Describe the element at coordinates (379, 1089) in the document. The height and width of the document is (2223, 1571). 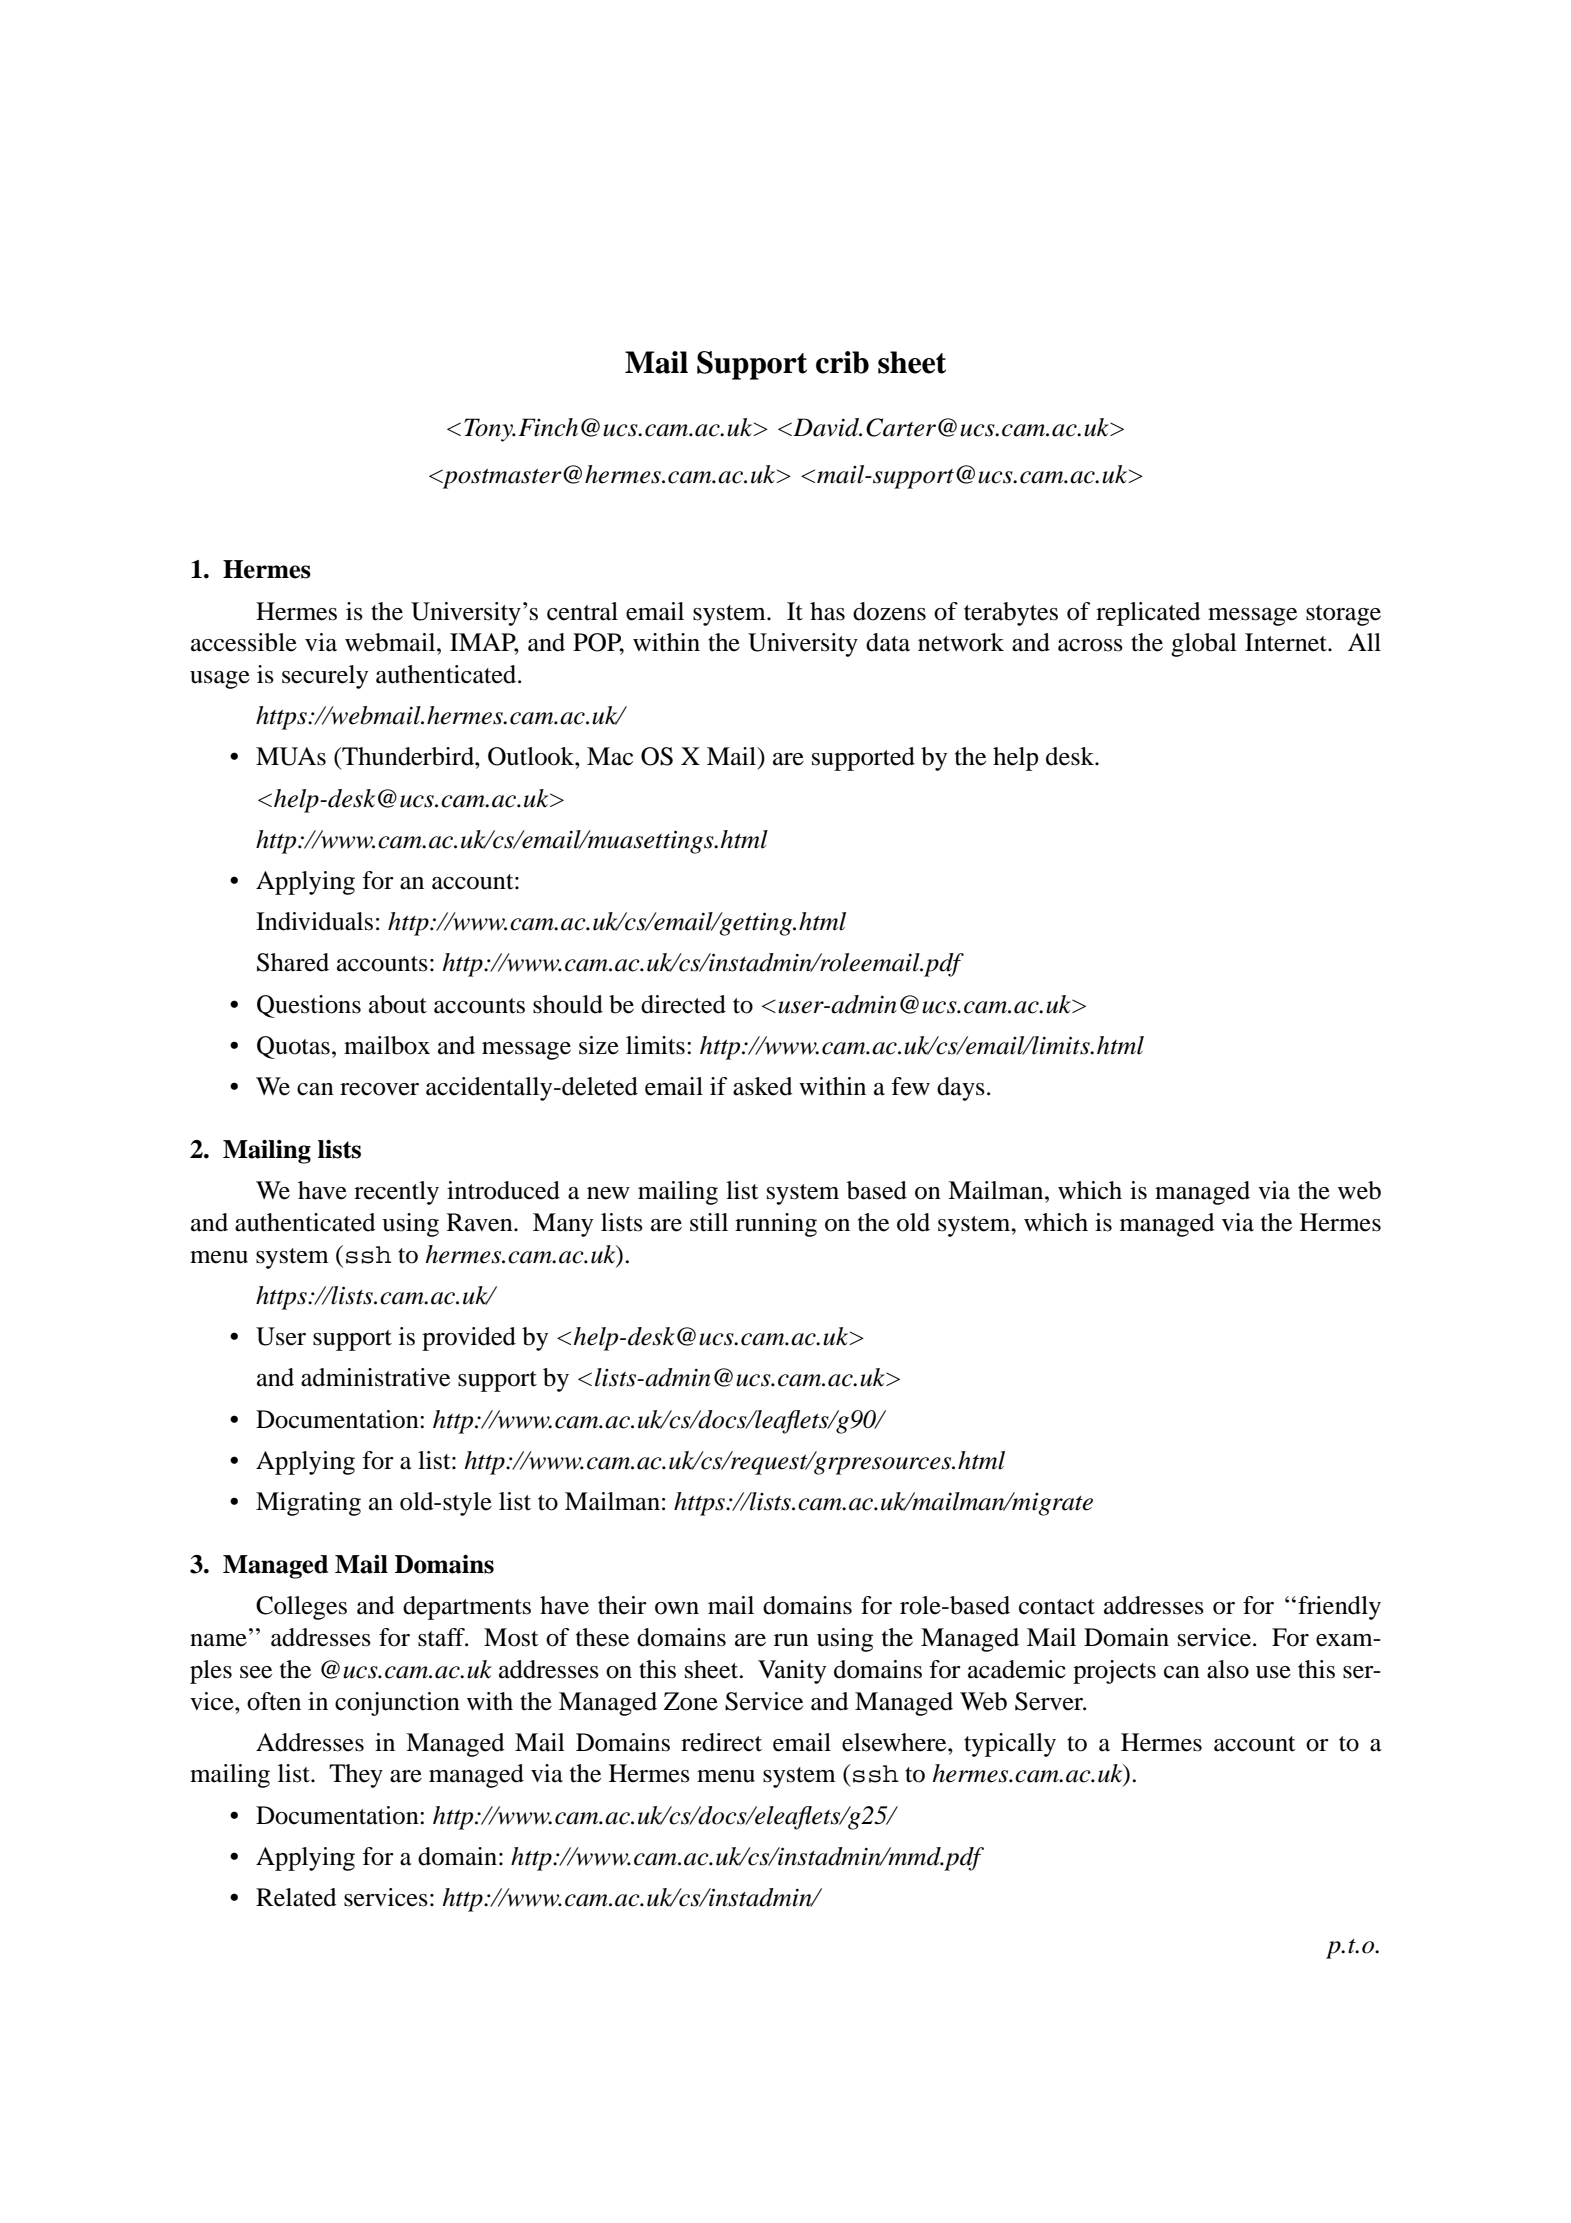
I see `recover` at that location.
